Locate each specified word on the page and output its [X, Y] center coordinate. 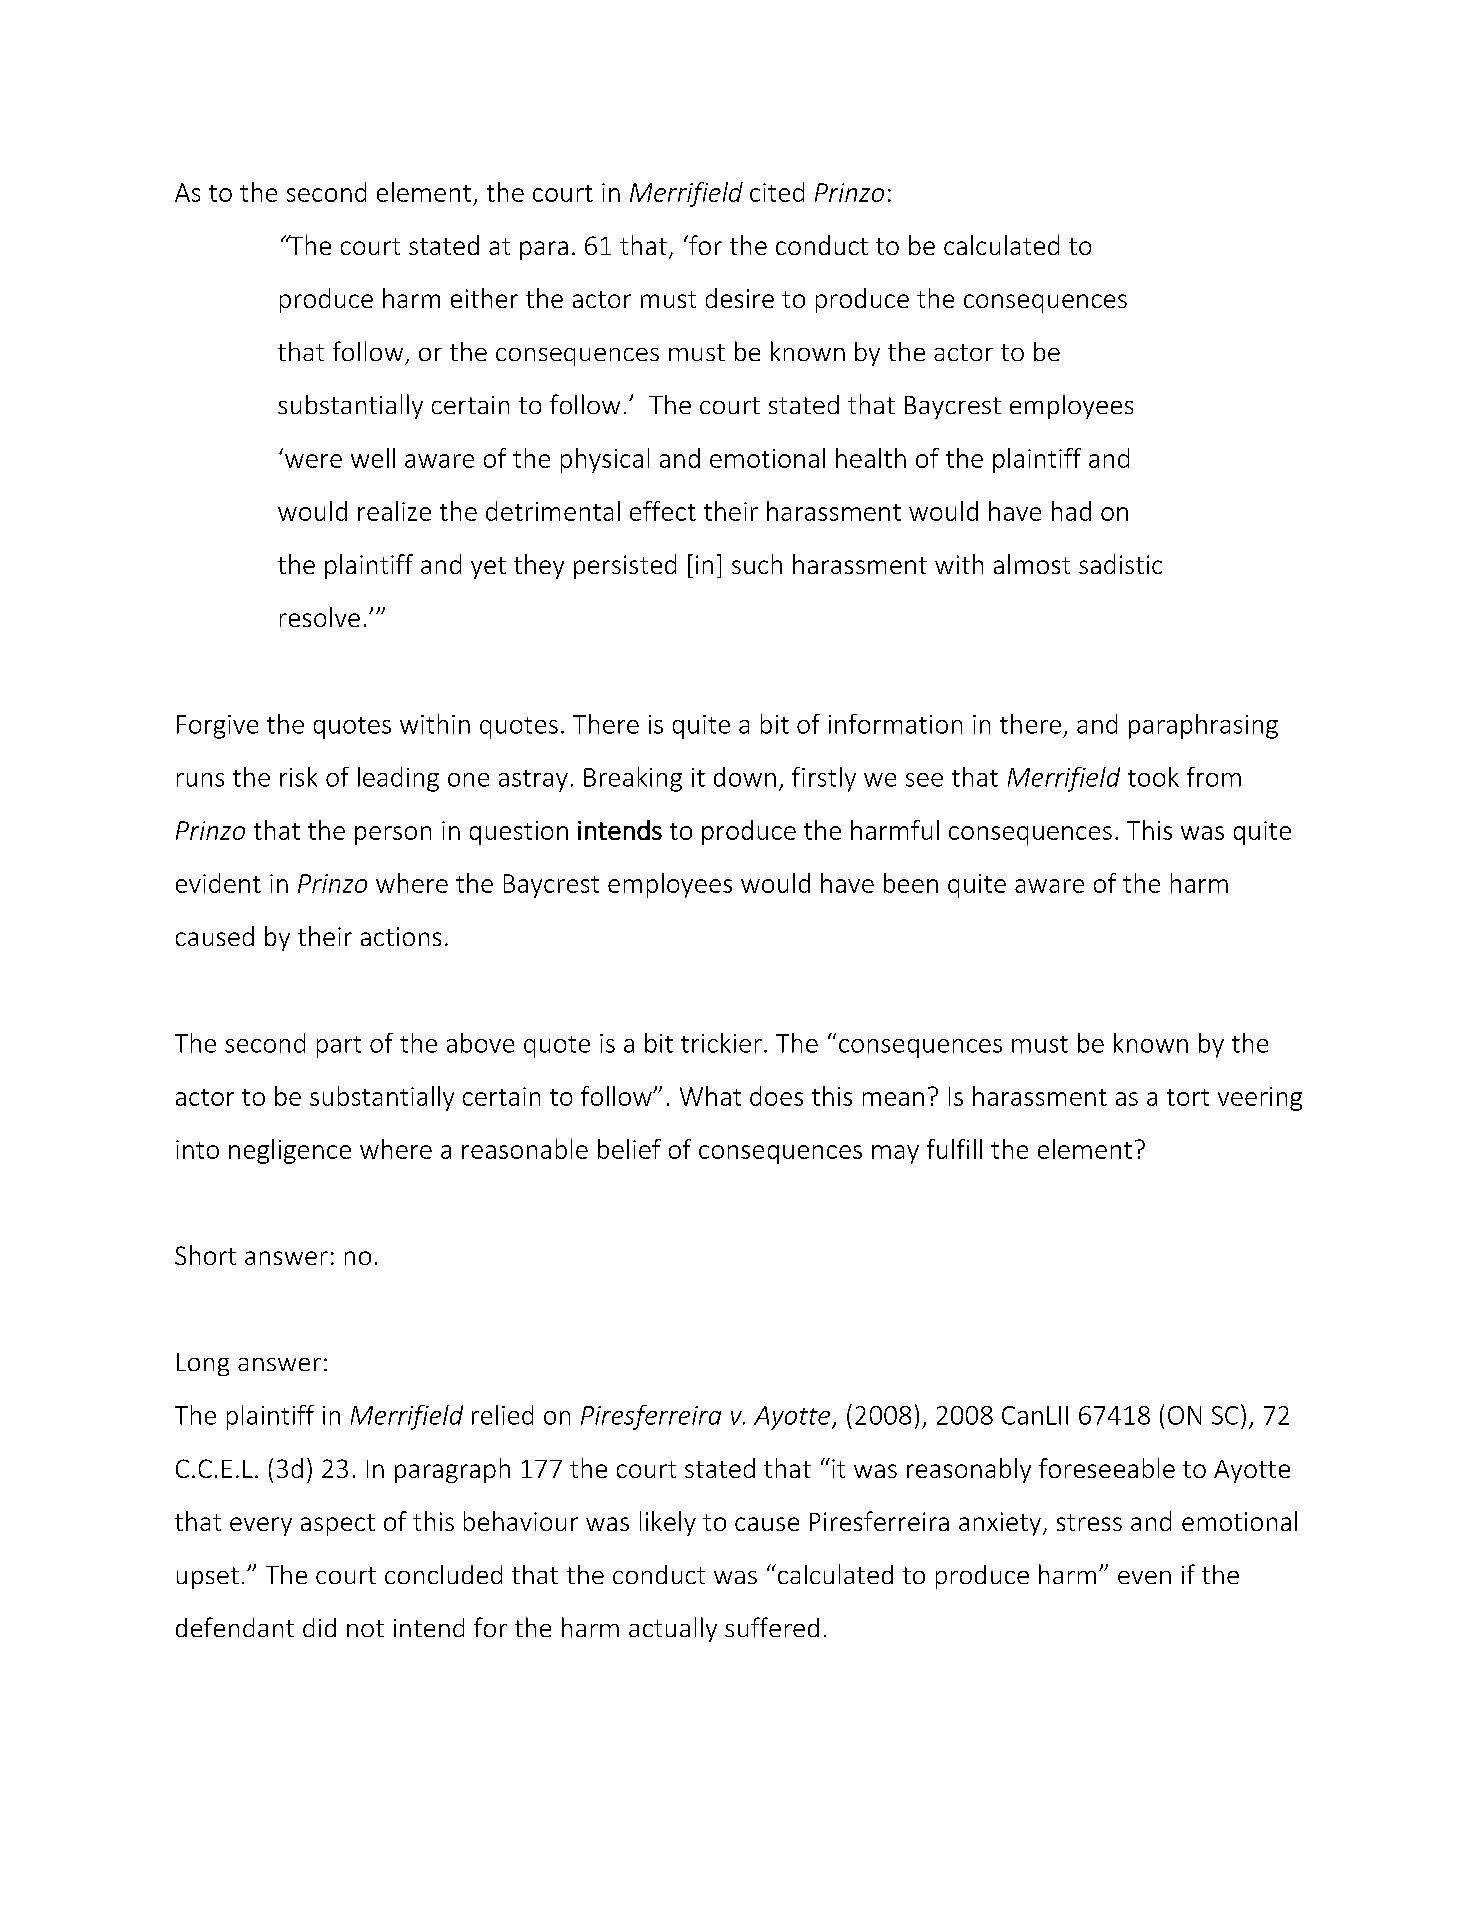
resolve [320, 617]
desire [740, 298]
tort [1188, 1097]
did [319, 1627]
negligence [290, 1151]
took [1153, 777]
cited [777, 192]
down [745, 777]
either [484, 298]
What [710, 1096]
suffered [772, 1627]
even [1144, 1577]
